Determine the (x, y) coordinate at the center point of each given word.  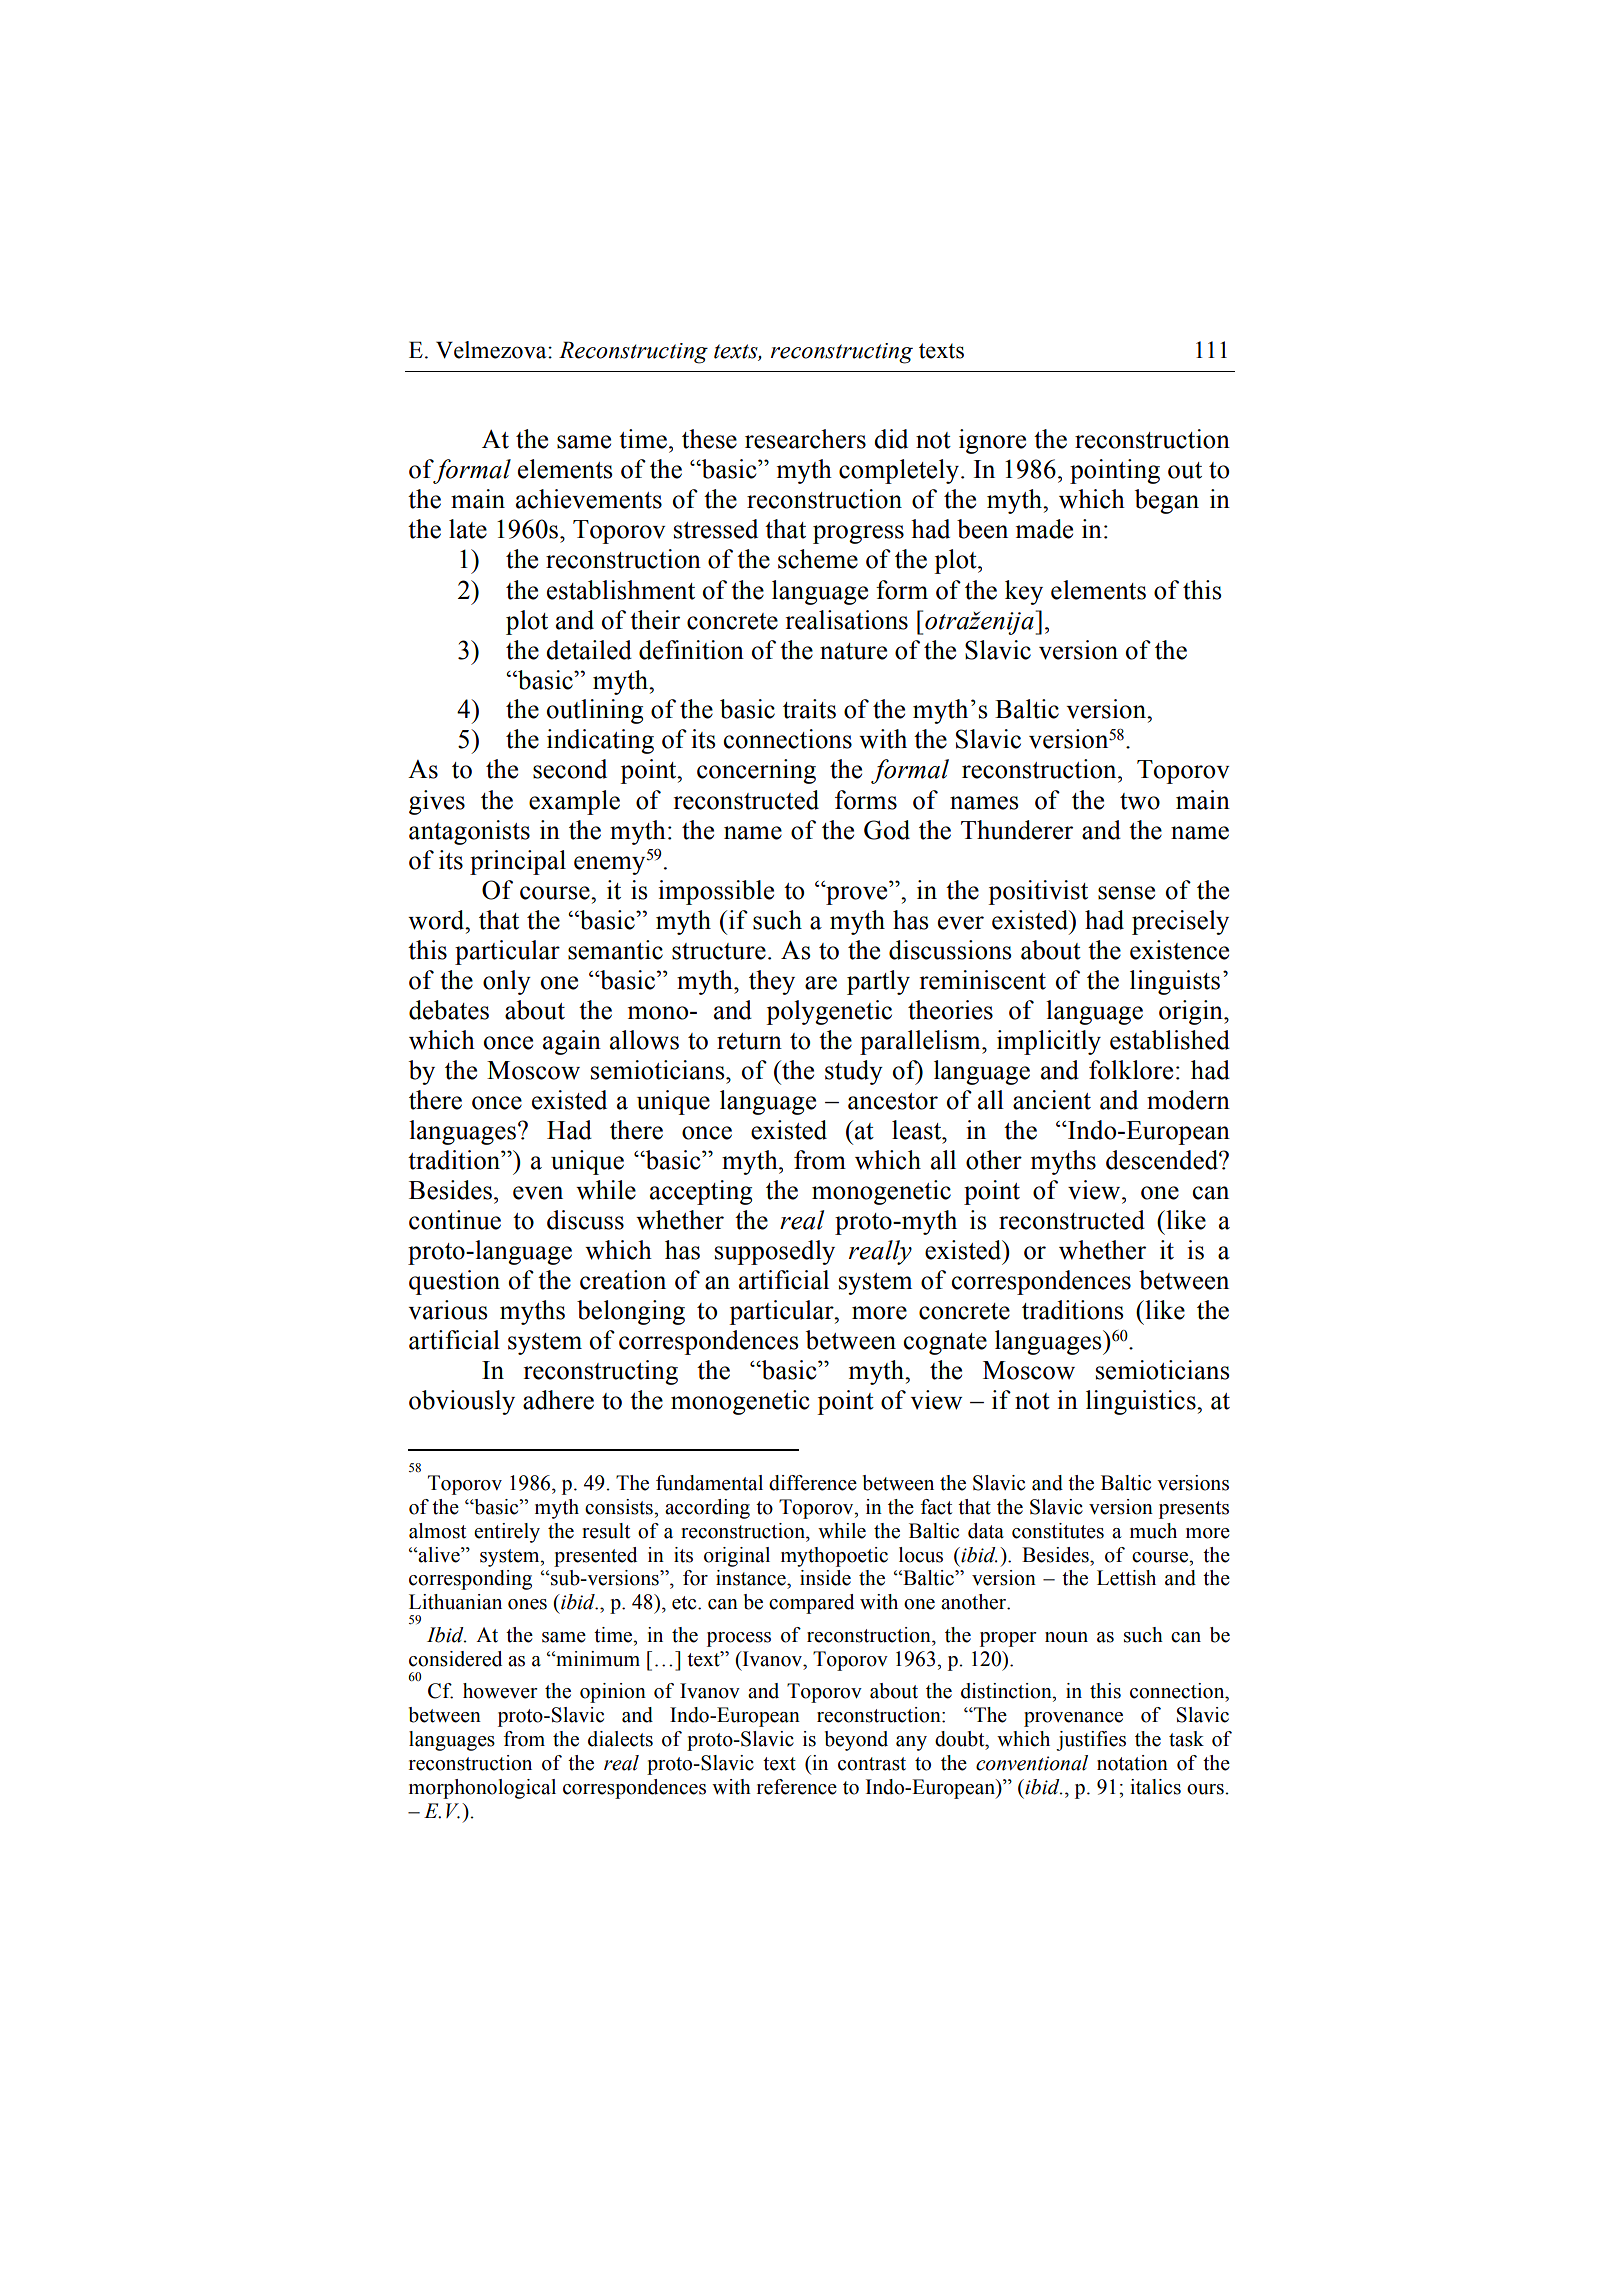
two (1140, 801)
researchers (805, 439)
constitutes (1058, 1531)
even (538, 1193)
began (1167, 501)
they (772, 982)
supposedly (775, 1252)
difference (813, 1483)
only (507, 982)
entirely (507, 1533)
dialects (620, 1739)
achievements (589, 499)
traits (809, 709)
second (570, 769)
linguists (1175, 982)
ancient (1052, 1100)
